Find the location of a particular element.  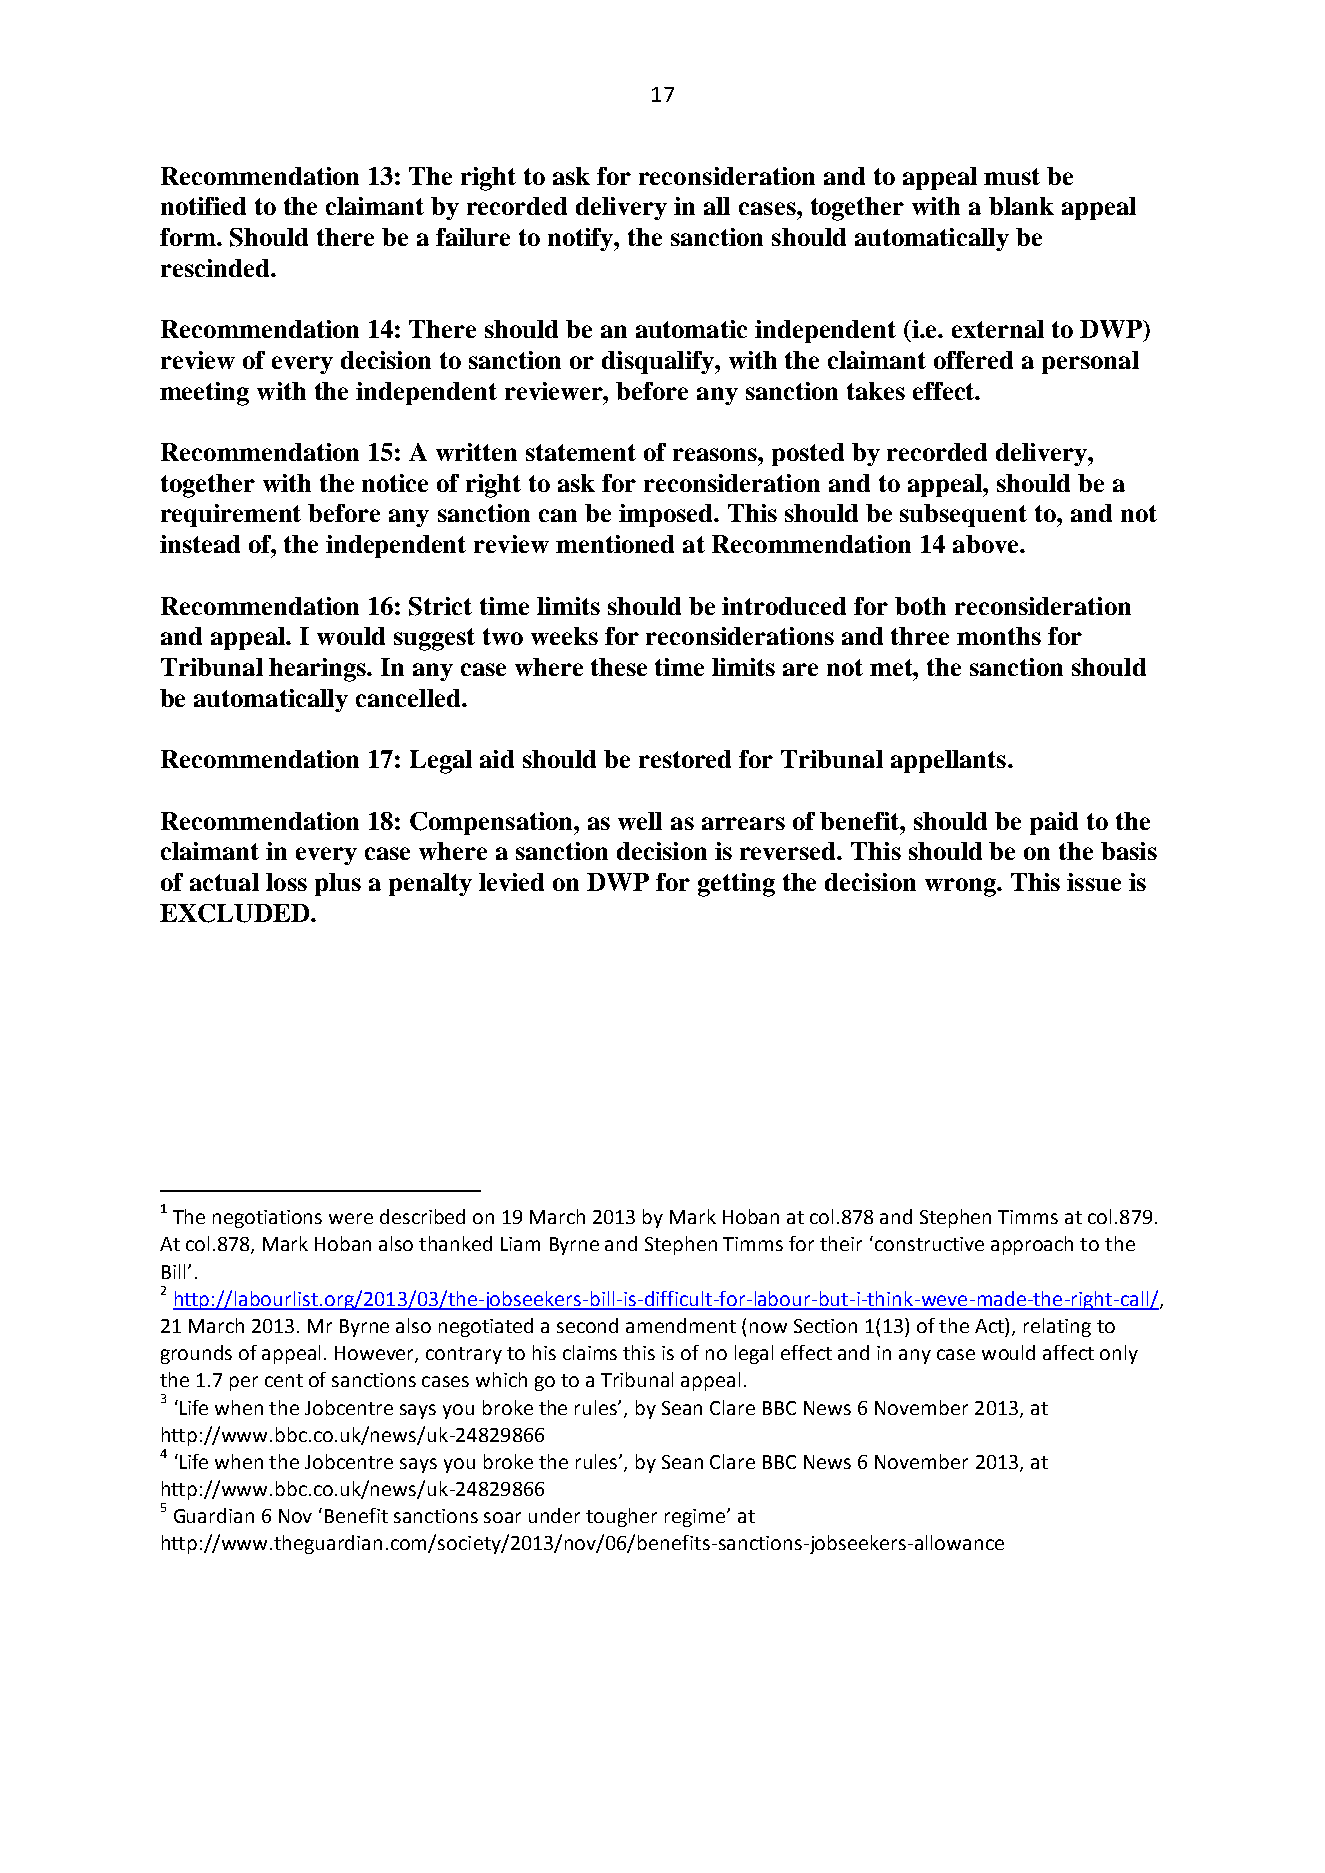

blank is located at coordinates (1021, 206).
